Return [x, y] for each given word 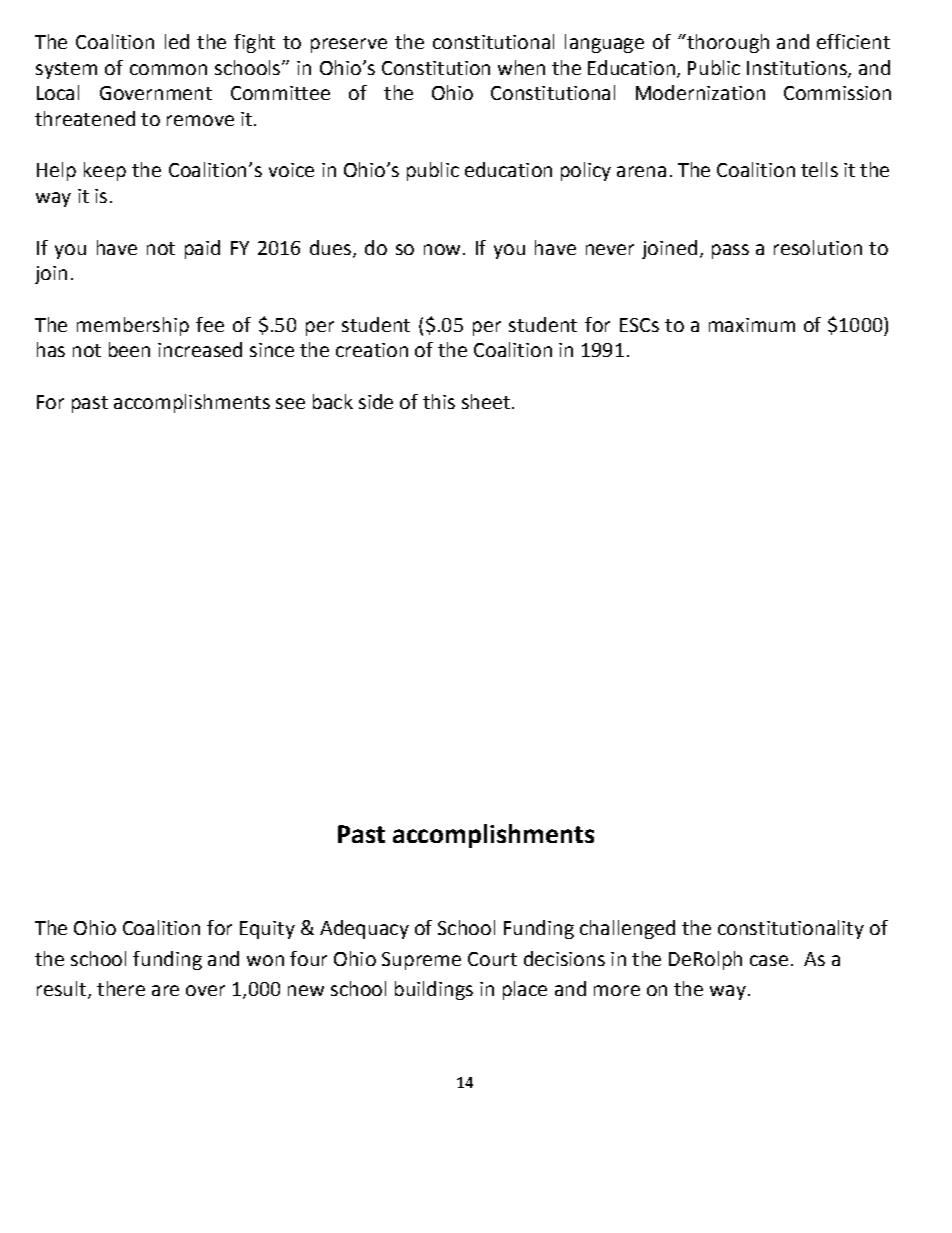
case [769, 960]
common [168, 69]
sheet [486, 401]
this [439, 401]
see [290, 403]
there [121, 988]
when [521, 67]
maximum [752, 325]
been [129, 349]
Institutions [798, 69]
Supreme [421, 961]
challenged [627, 929]
